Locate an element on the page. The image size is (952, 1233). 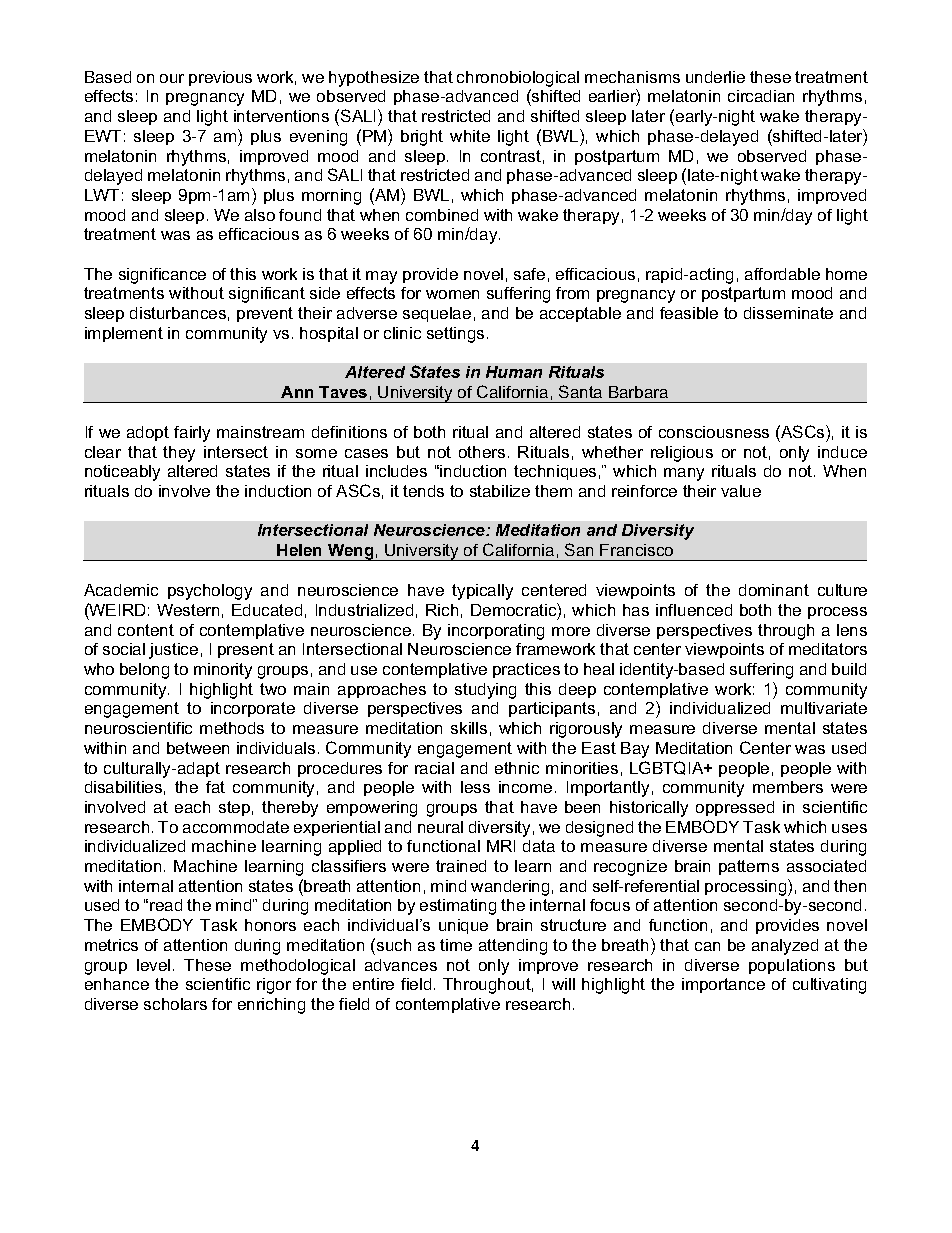
Western is located at coordinates (188, 610).
